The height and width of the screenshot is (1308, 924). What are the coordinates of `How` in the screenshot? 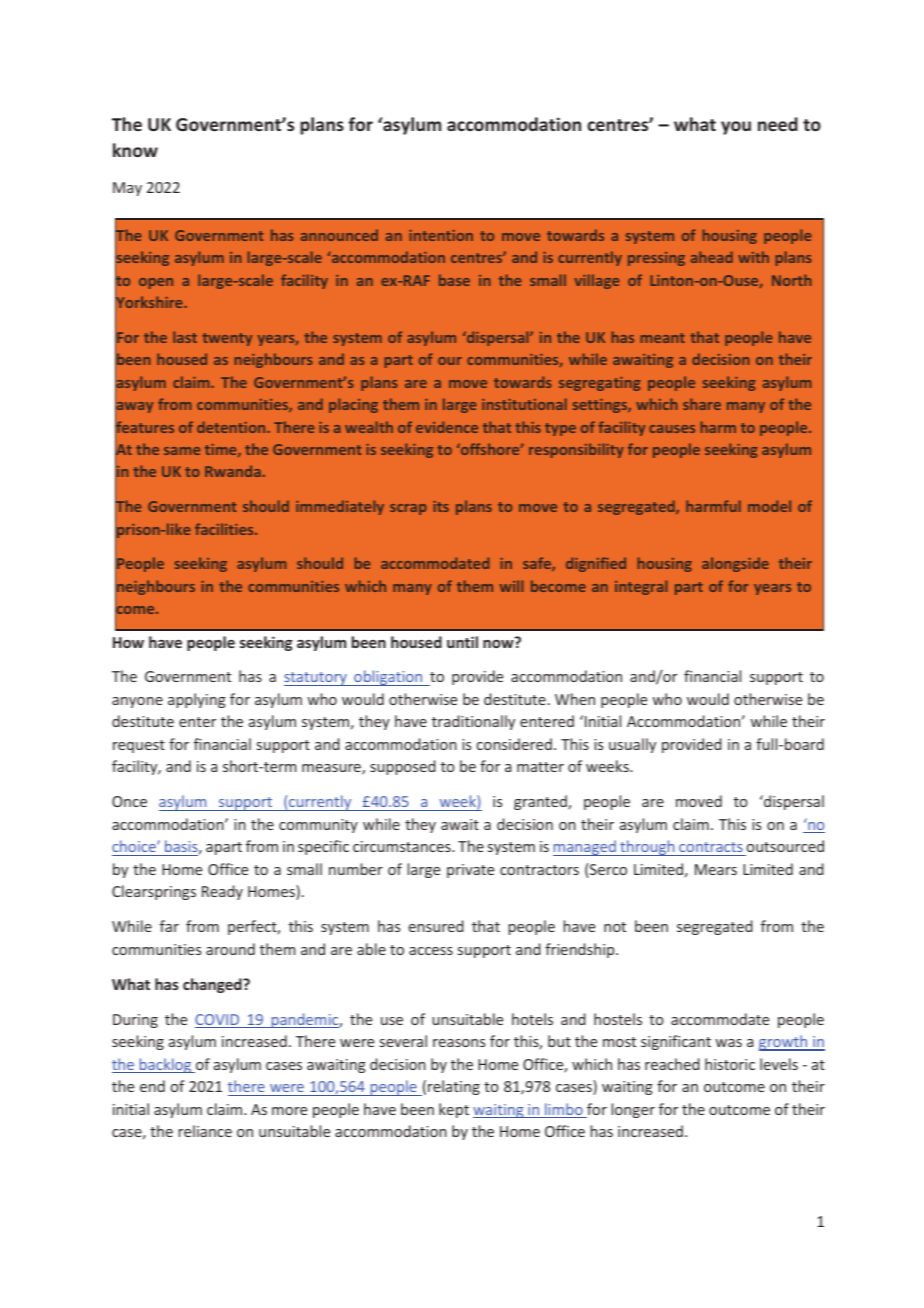 It's located at (128, 642).
